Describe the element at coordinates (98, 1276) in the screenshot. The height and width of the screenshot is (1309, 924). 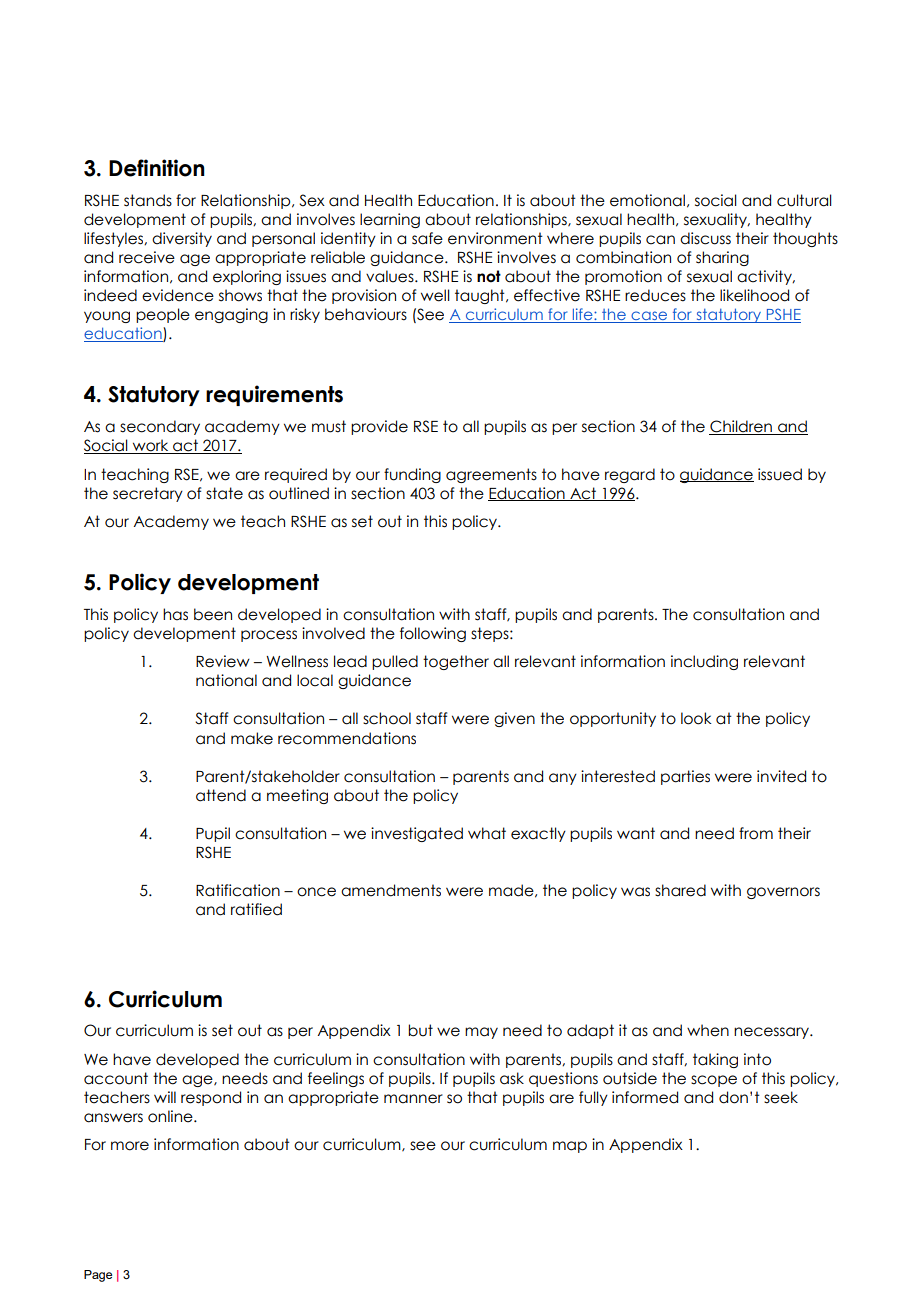
I see `Page` at that location.
